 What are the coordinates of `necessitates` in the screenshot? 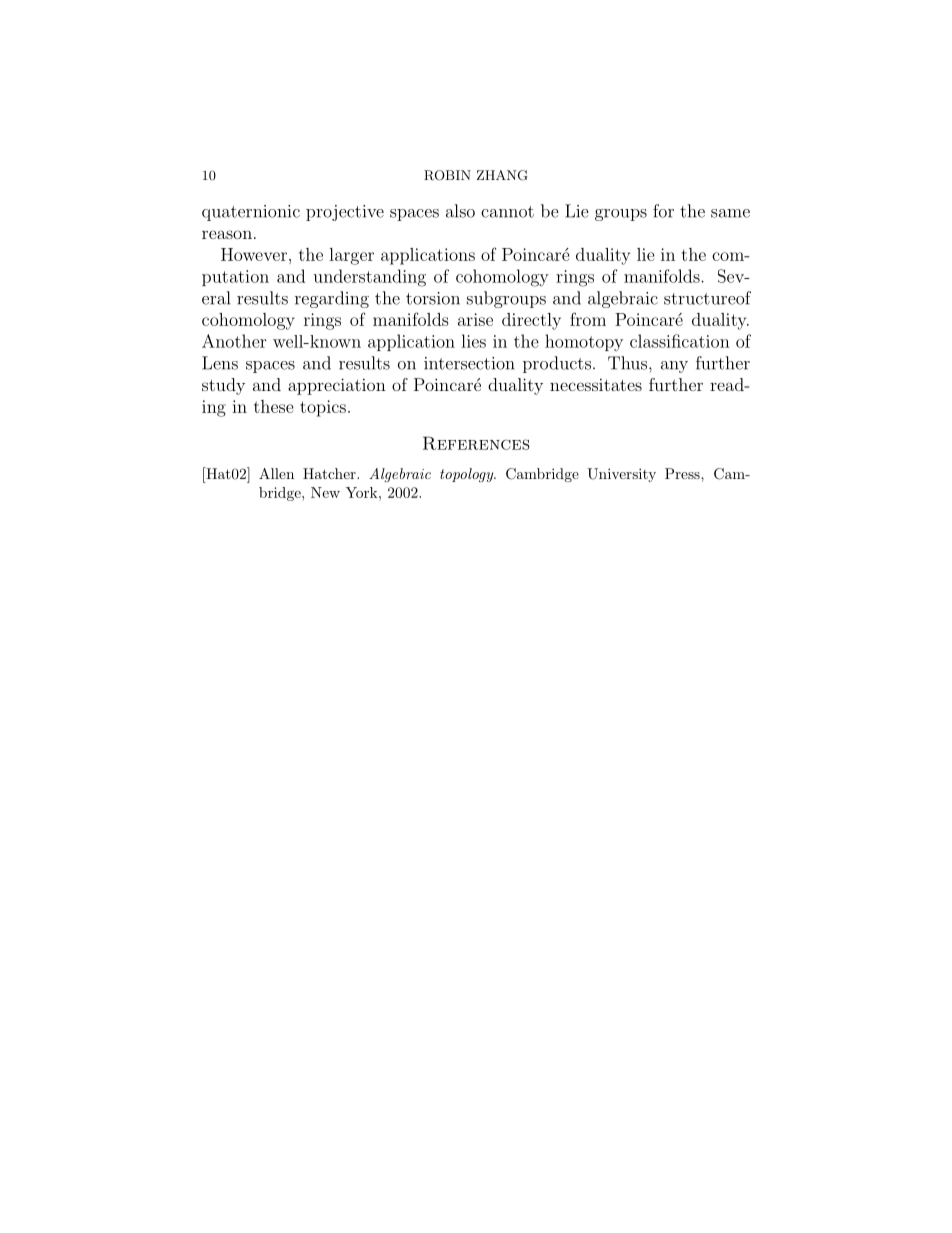 It's located at (596, 384).
